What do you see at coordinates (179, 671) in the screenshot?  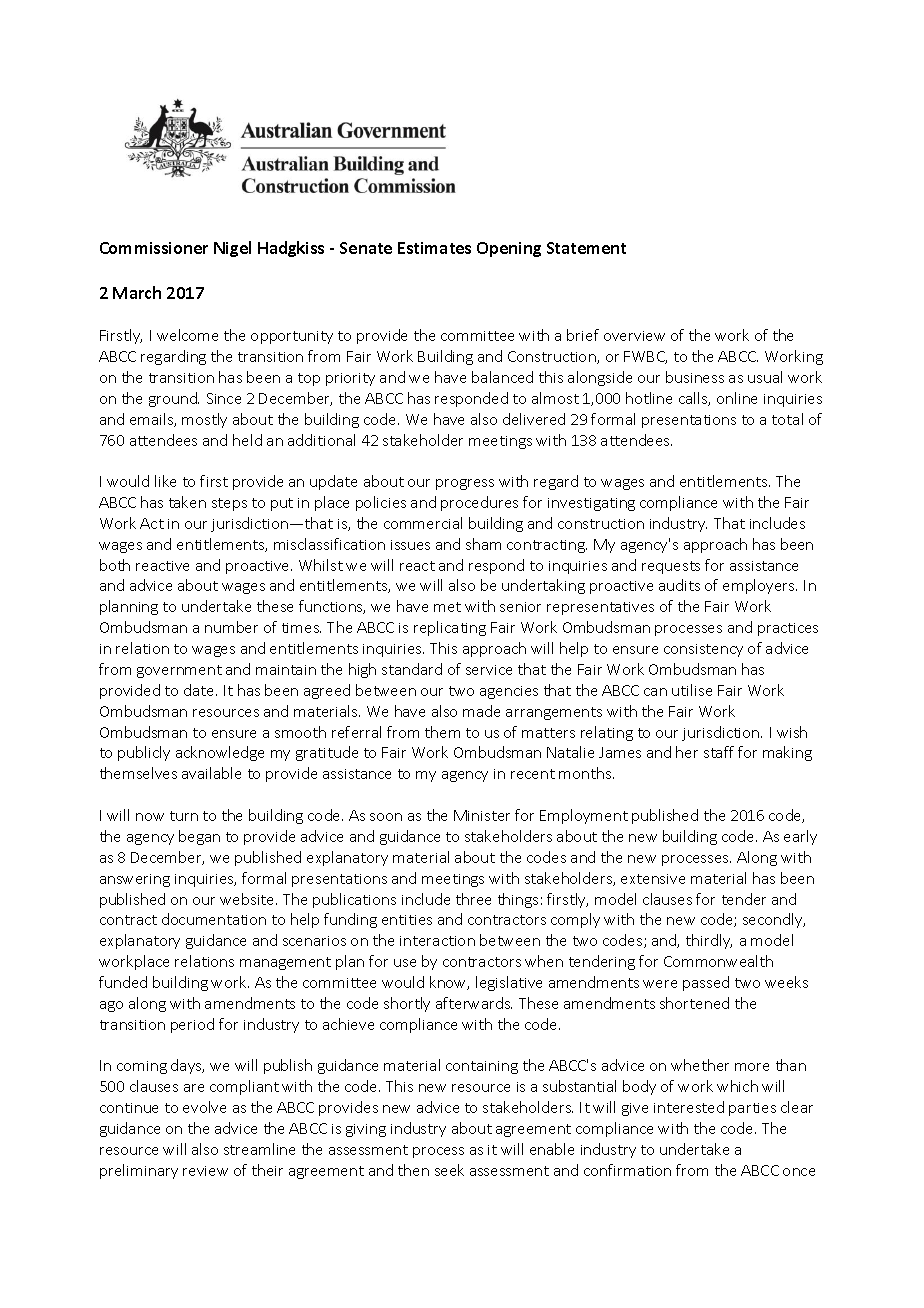 I see `government` at bounding box center [179, 671].
